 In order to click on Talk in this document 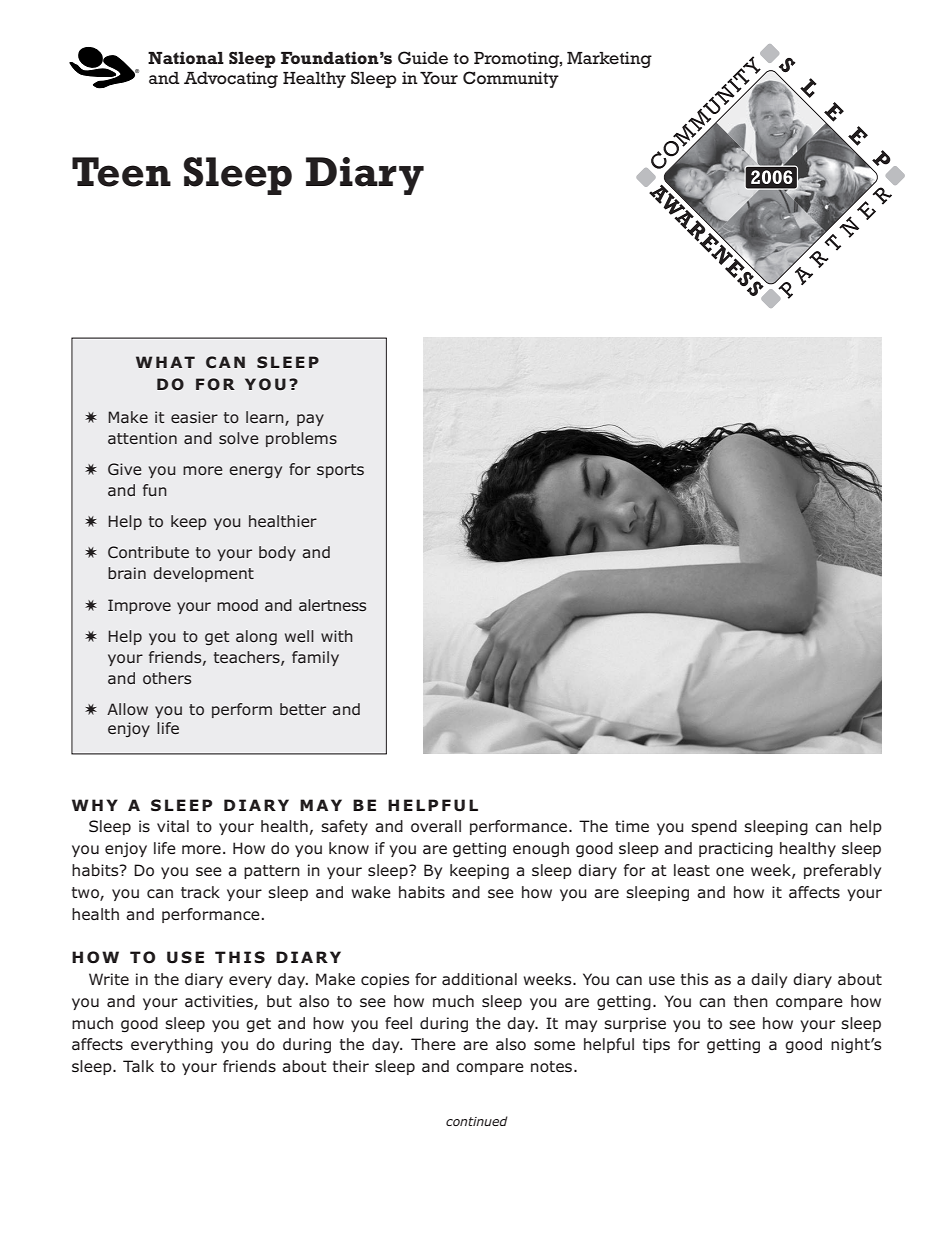, I will do `click(138, 1066)`.
